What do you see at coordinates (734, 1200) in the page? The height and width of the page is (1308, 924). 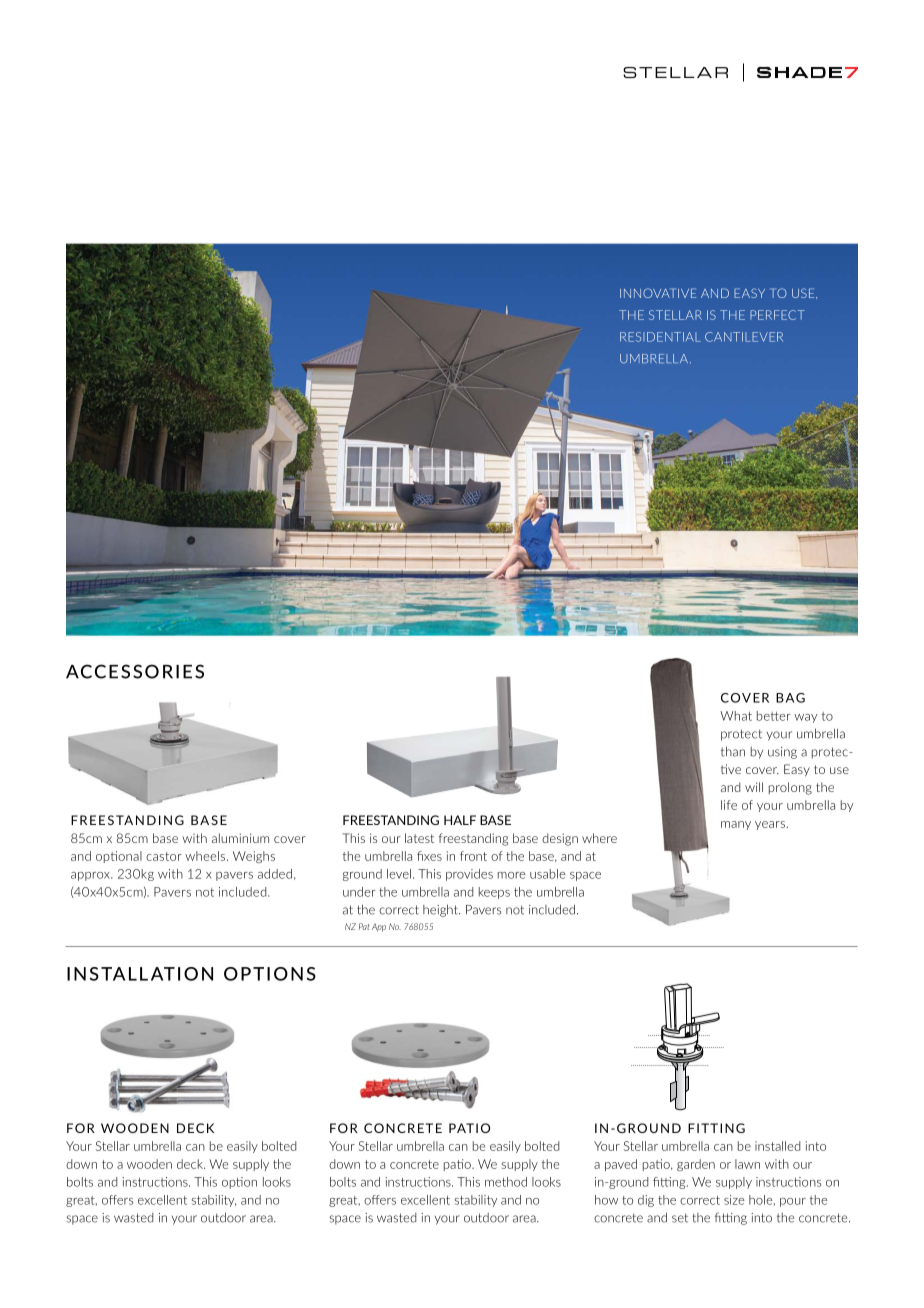 I see `size` at bounding box center [734, 1200].
